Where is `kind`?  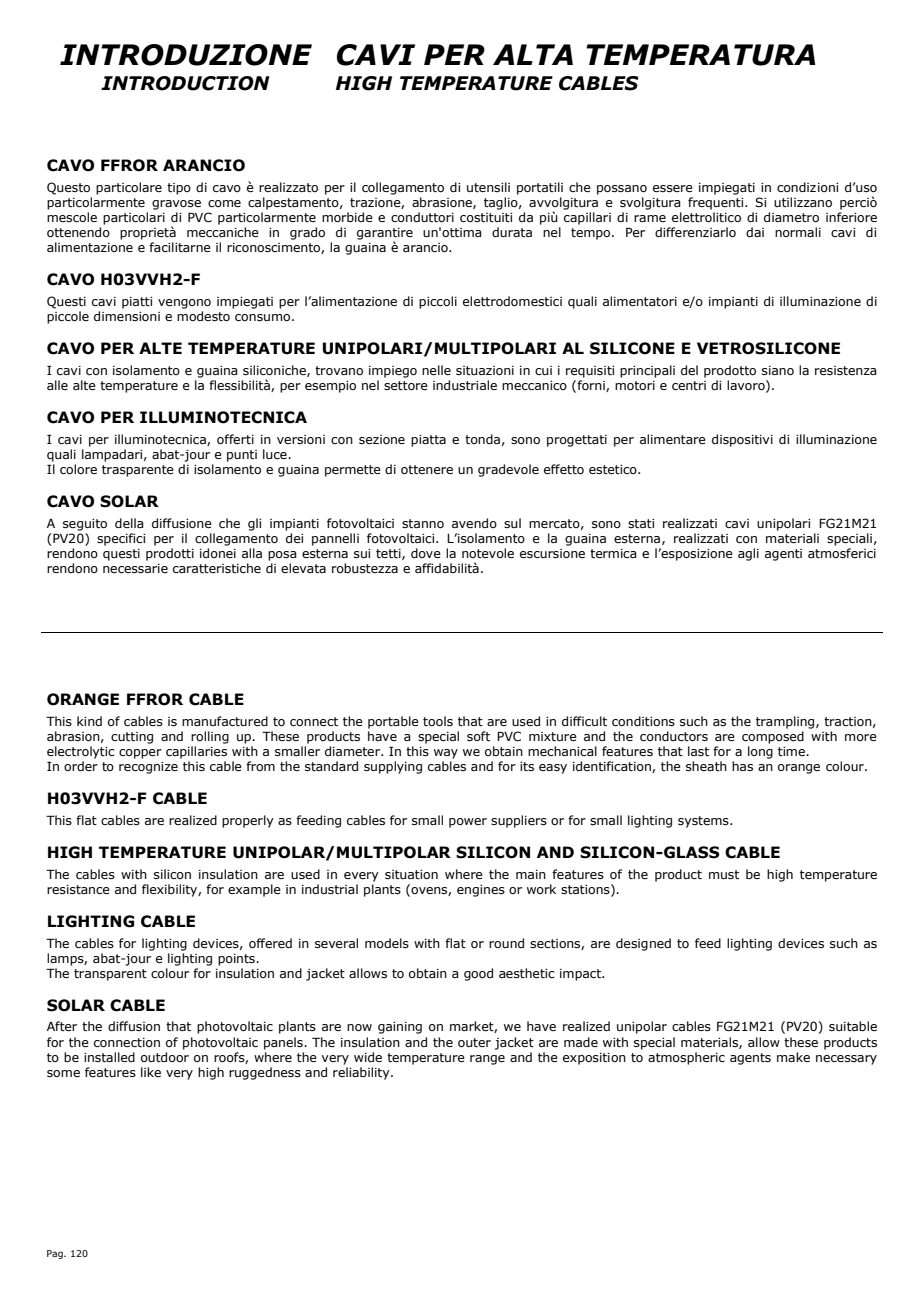
kind is located at coordinates (89, 721).
